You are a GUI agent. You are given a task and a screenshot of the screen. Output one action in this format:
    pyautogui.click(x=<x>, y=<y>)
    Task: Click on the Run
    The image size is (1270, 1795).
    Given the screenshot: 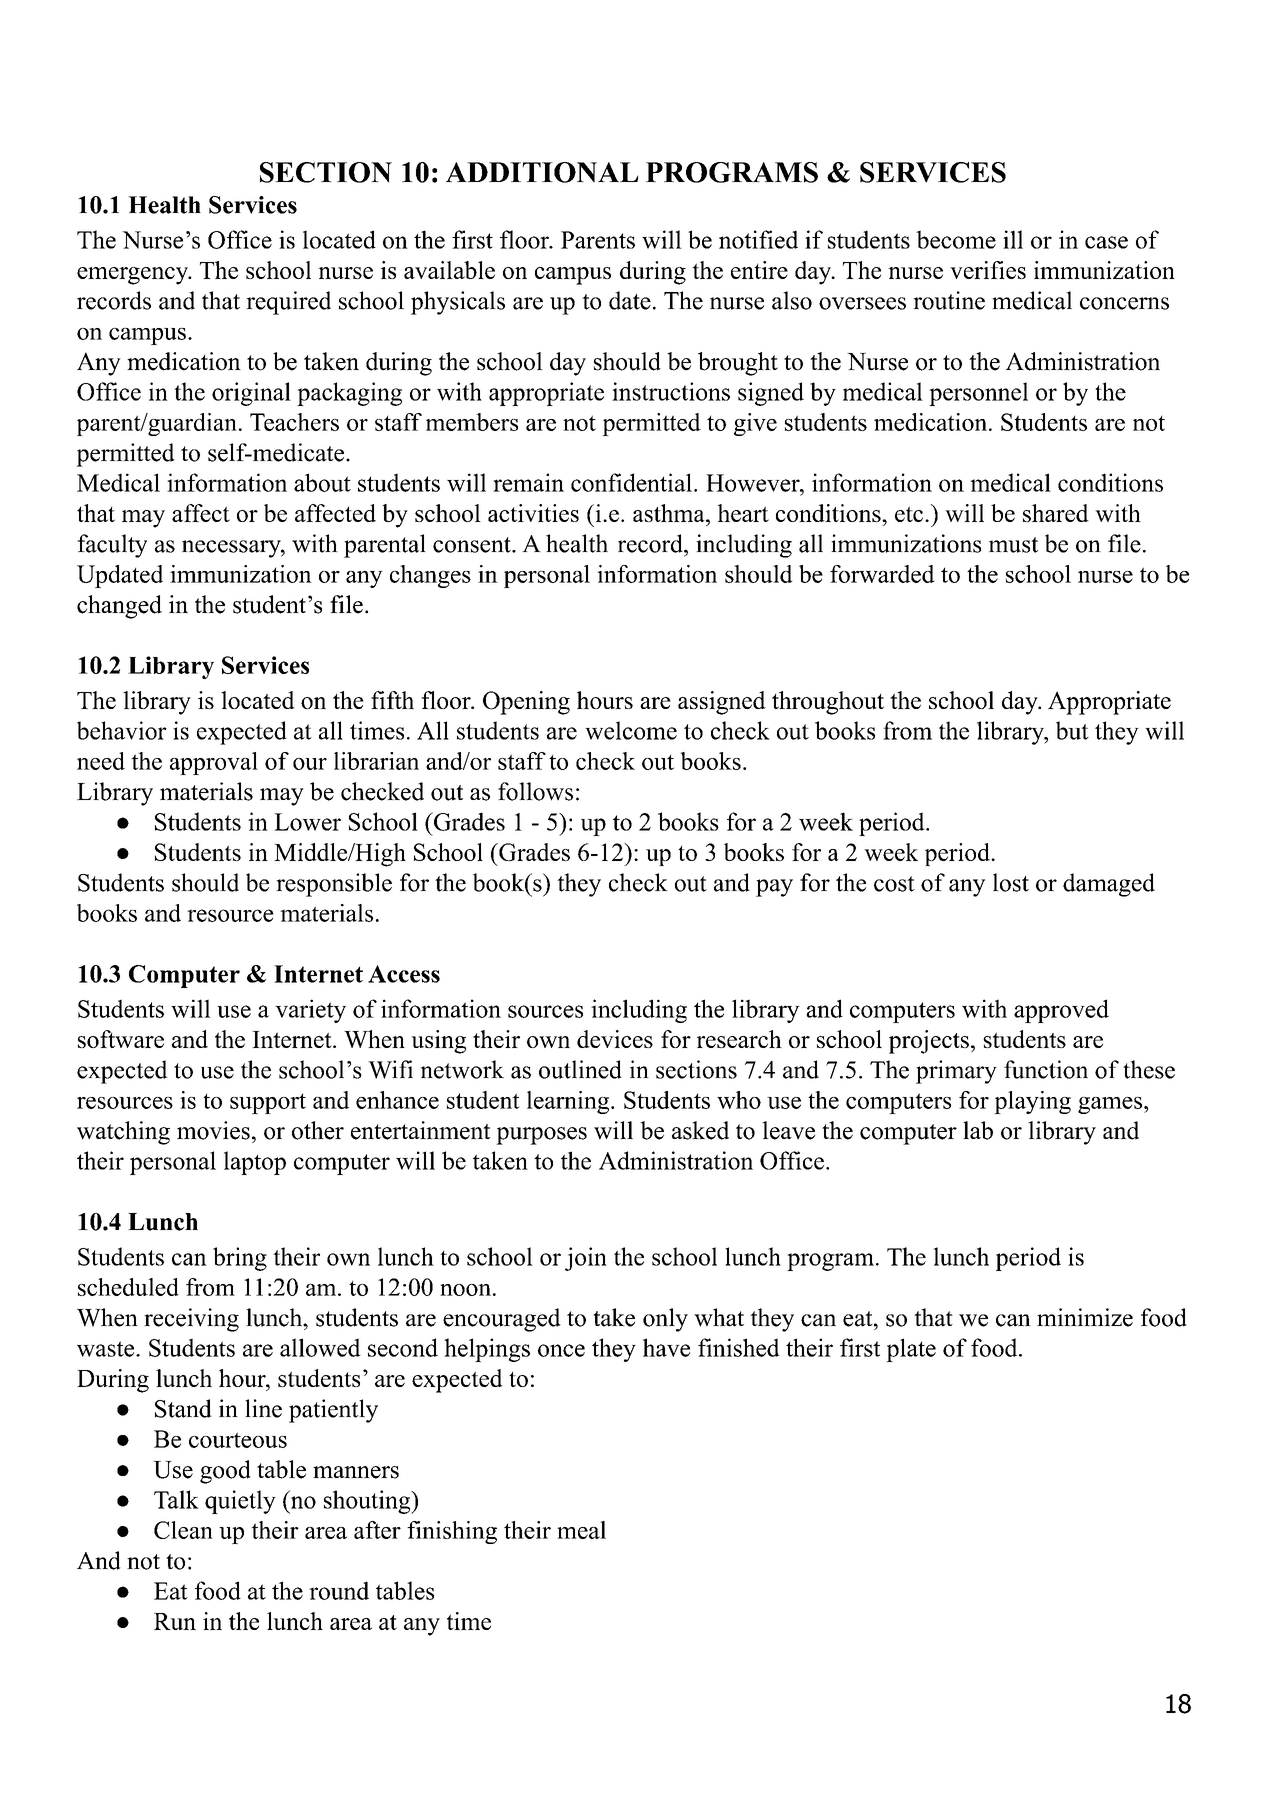 What is the action you would take?
    pyautogui.click(x=175, y=1621)
